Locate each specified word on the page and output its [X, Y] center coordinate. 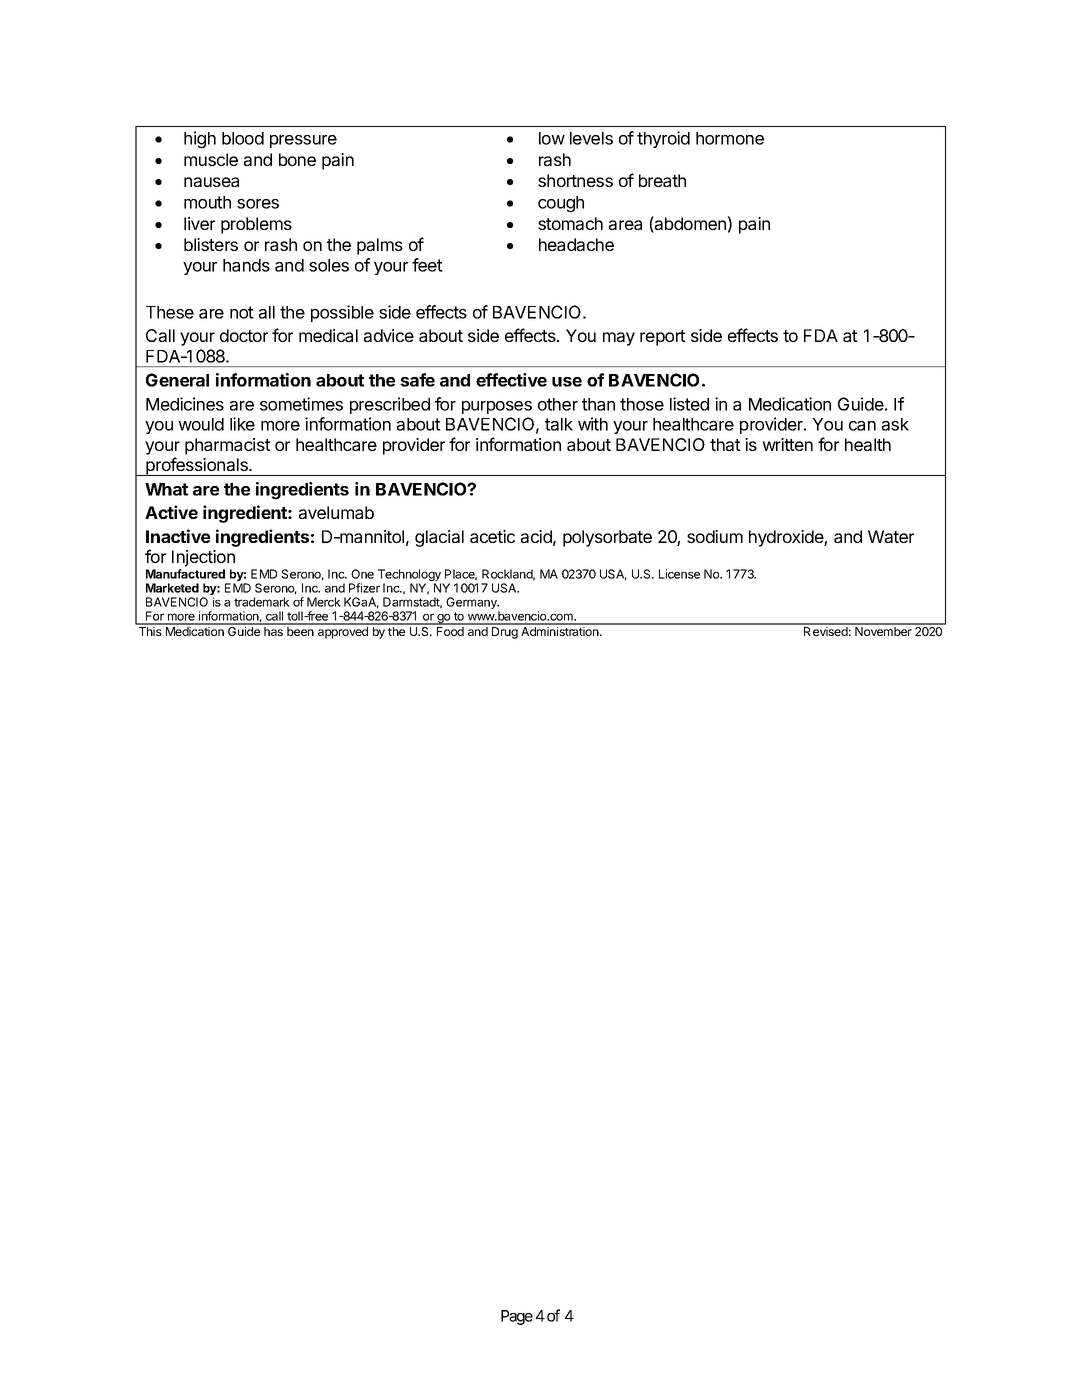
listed [689, 404]
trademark [262, 602]
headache [576, 244]
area [625, 225]
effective [511, 380]
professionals [197, 466]
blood [243, 138]
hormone [730, 138]
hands [246, 265]
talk [559, 424]
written [787, 444]
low [552, 138]
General [177, 380]
